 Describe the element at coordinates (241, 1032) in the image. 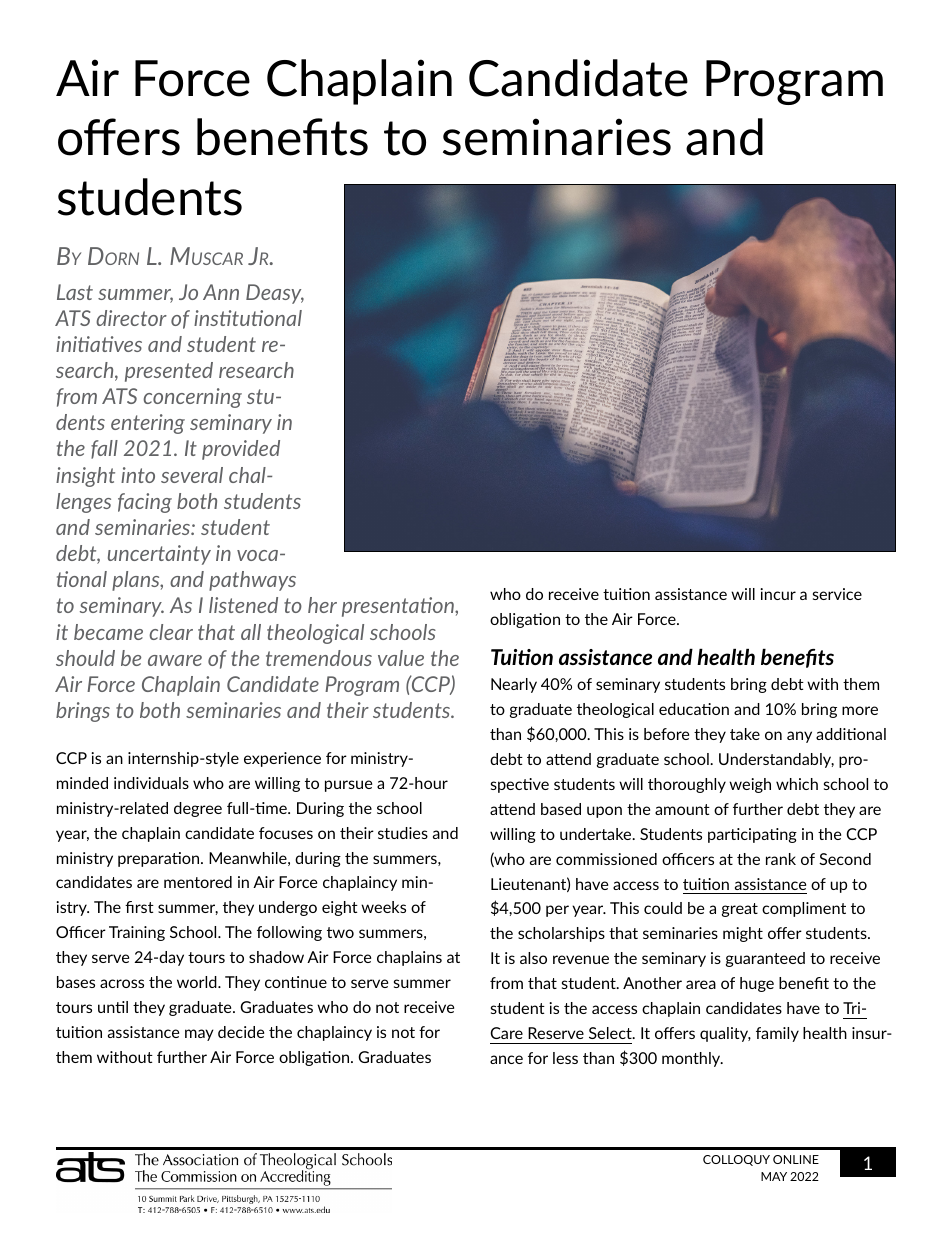

I see `decide` at that location.
